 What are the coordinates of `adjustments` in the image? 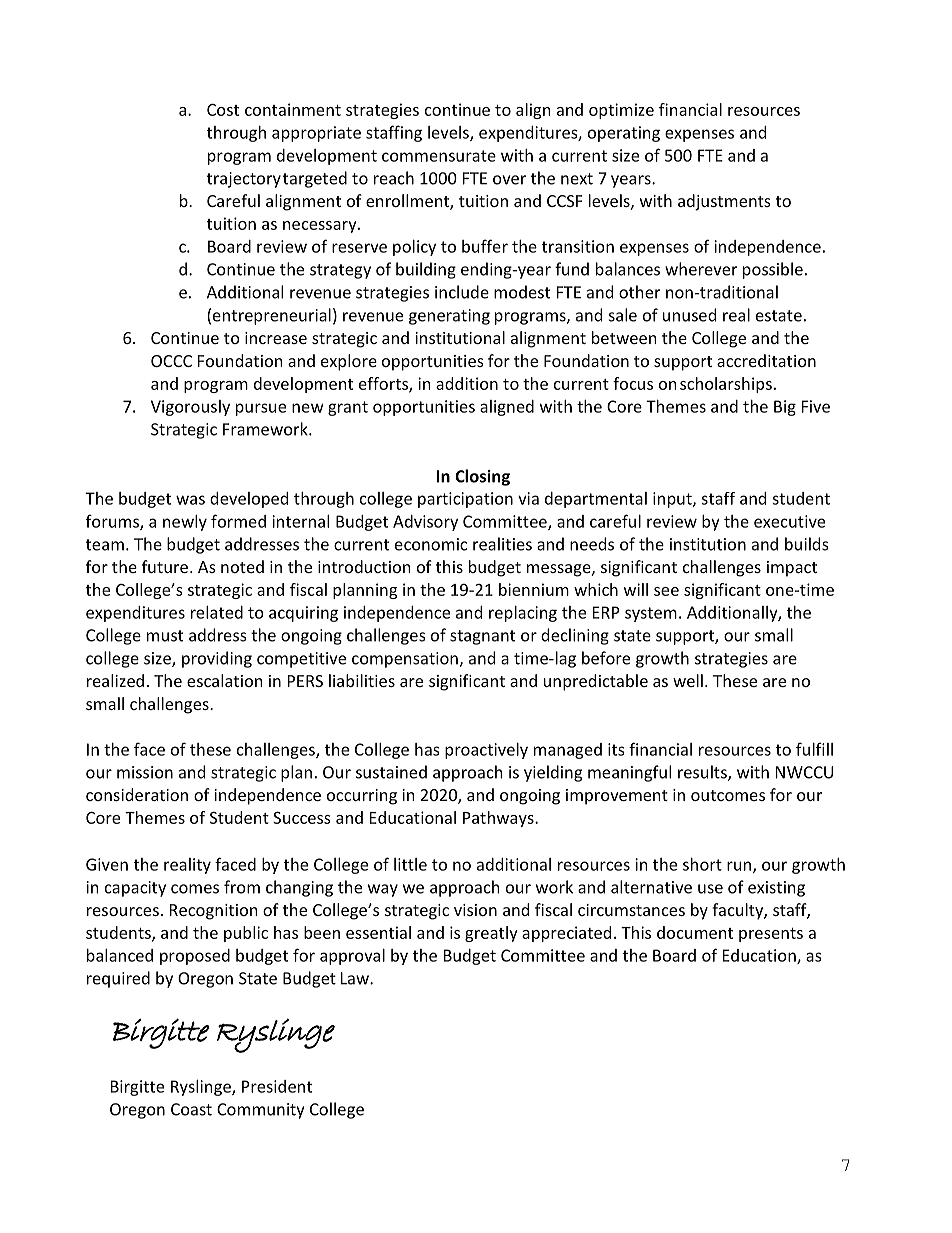 It's located at (724, 202).
